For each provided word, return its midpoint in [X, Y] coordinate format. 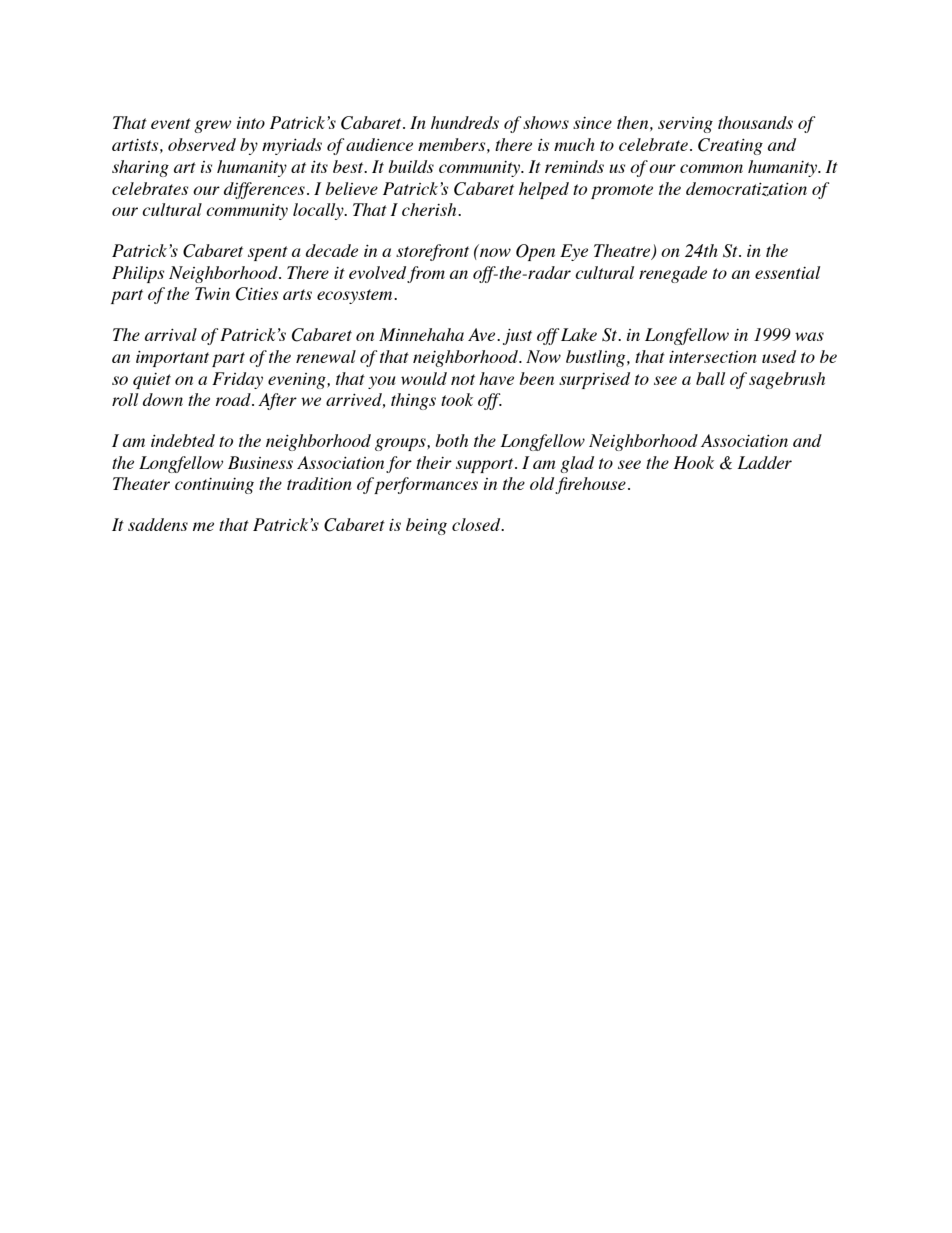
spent [268, 253]
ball [710, 378]
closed [477, 524]
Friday [237, 380]
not [463, 379]
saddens [158, 524]
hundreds [465, 122]
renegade [673, 274]
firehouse [590, 485]
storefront [432, 252]
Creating [730, 146]
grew [212, 126]
